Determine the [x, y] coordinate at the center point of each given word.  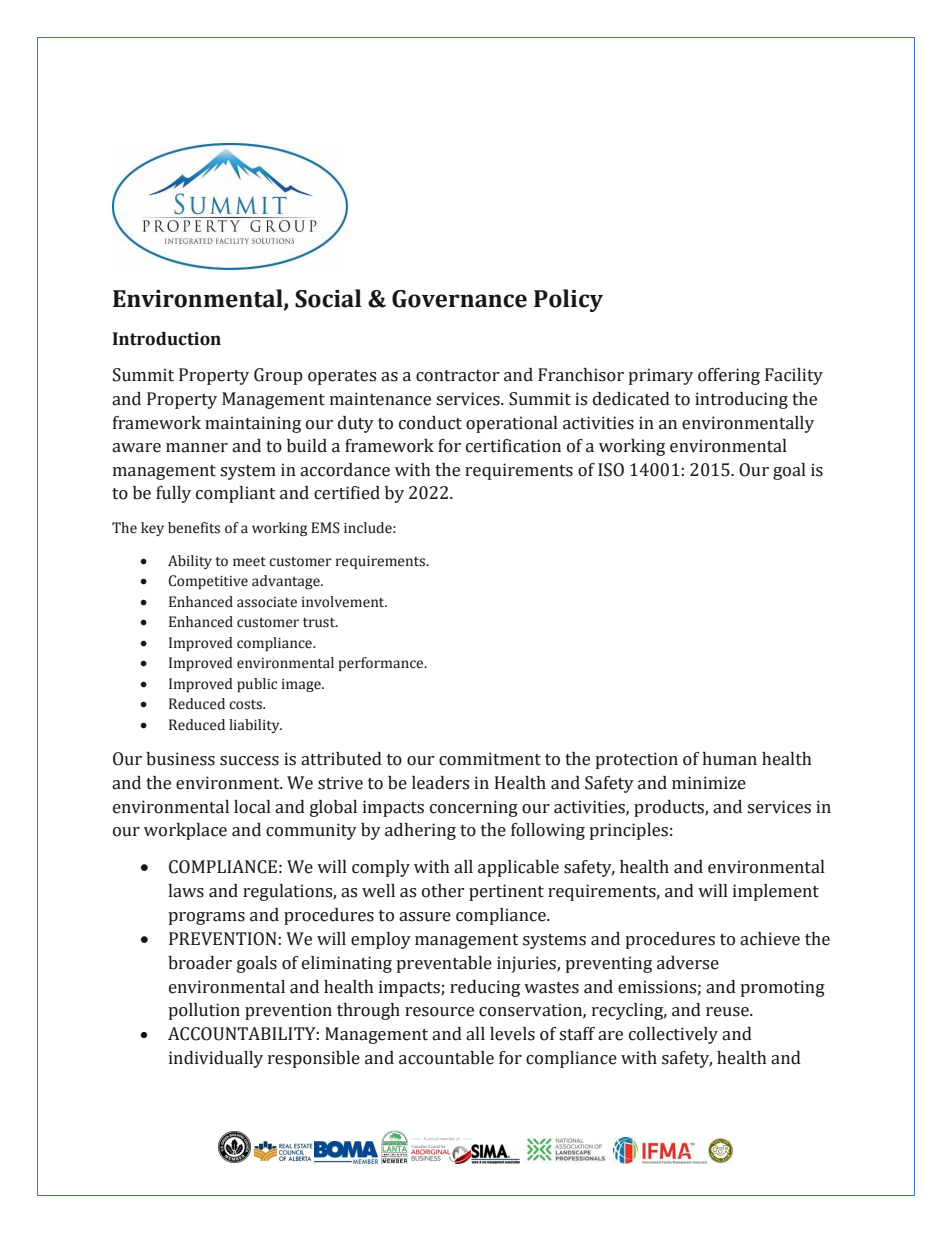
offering [729, 376]
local [252, 807]
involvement [344, 602]
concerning [474, 808]
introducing [741, 400]
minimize [709, 783]
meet [249, 562]
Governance [459, 299]
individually [216, 1059]
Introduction [167, 339]
